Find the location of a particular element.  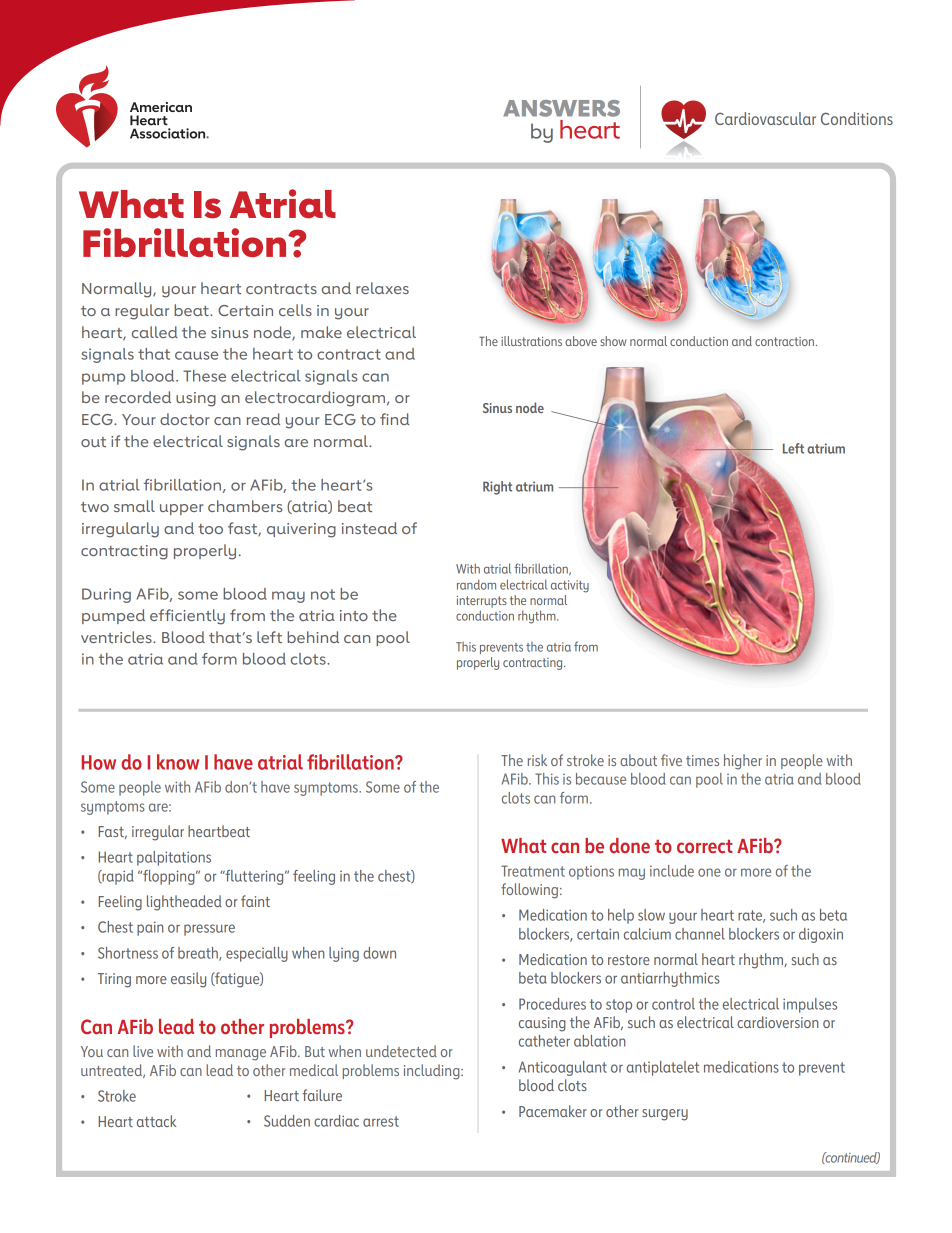

attack is located at coordinates (156, 1121).
